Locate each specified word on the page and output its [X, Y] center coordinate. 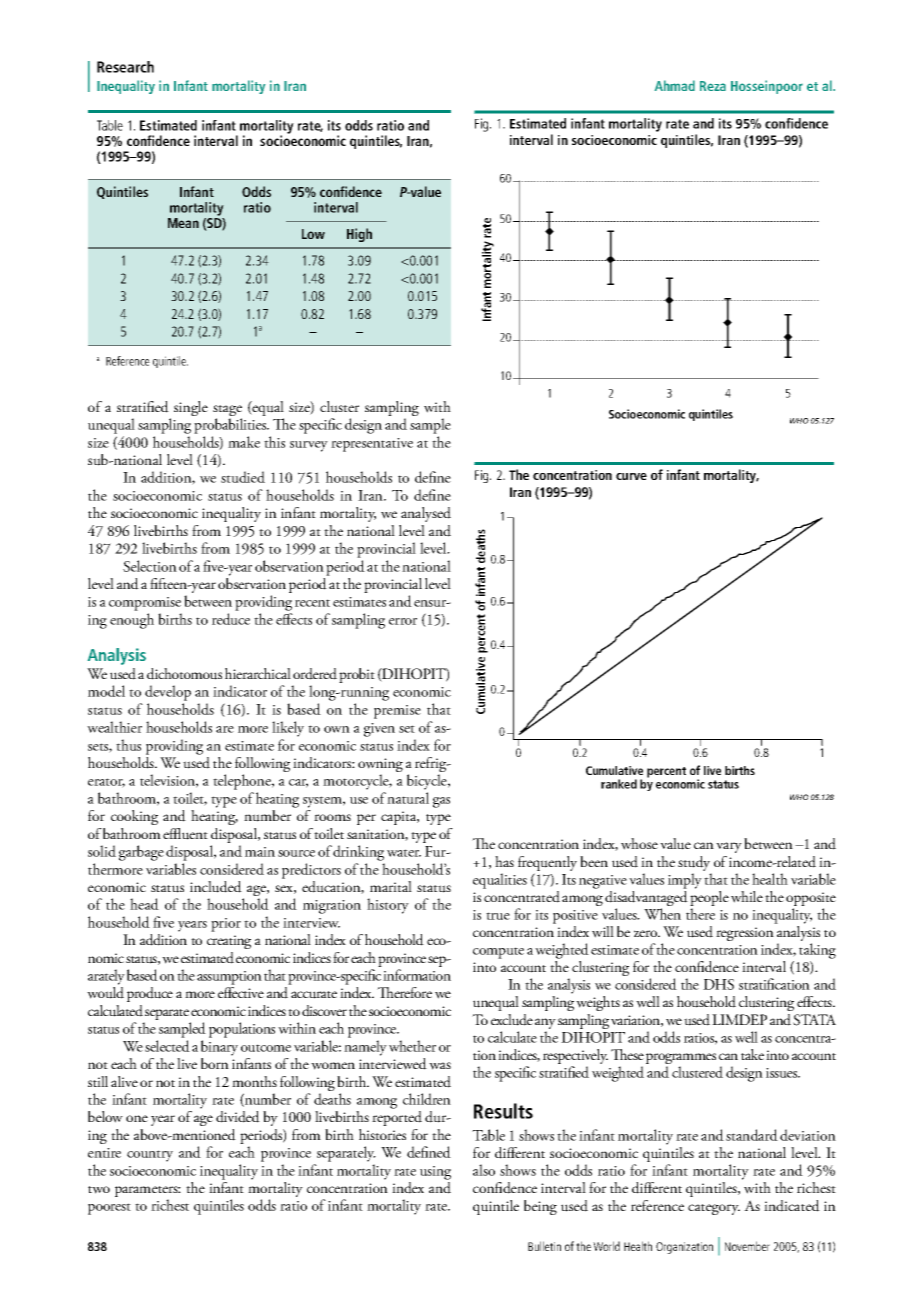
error [403, 621]
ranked [619, 784]
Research [125, 67]
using [435, 1173]
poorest [109, 1209]
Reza [713, 86]
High [359, 235]
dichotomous [184, 674]
